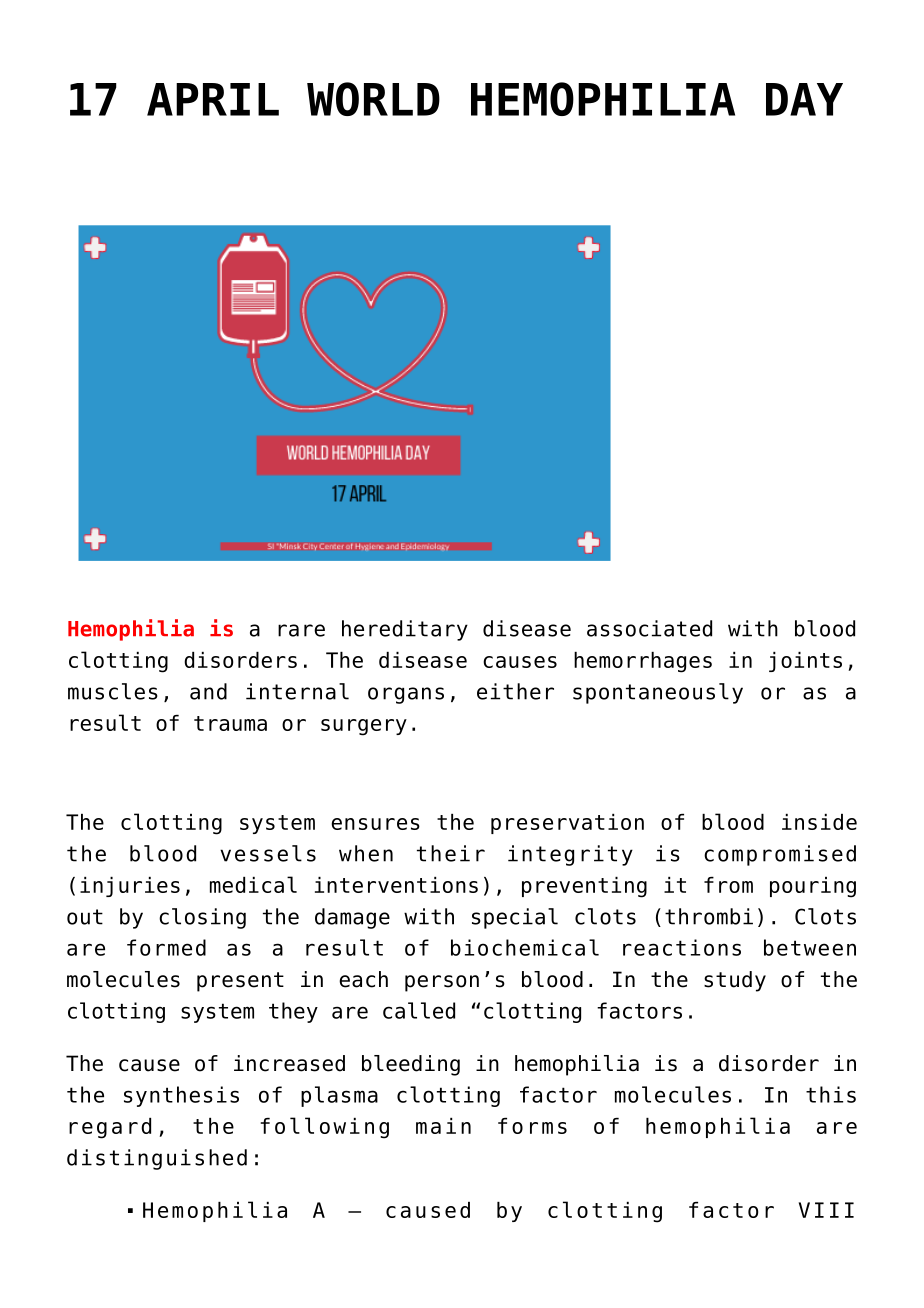  What do you see at coordinates (804, 99) in the document?
I see `DAY` at bounding box center [804, 99].
